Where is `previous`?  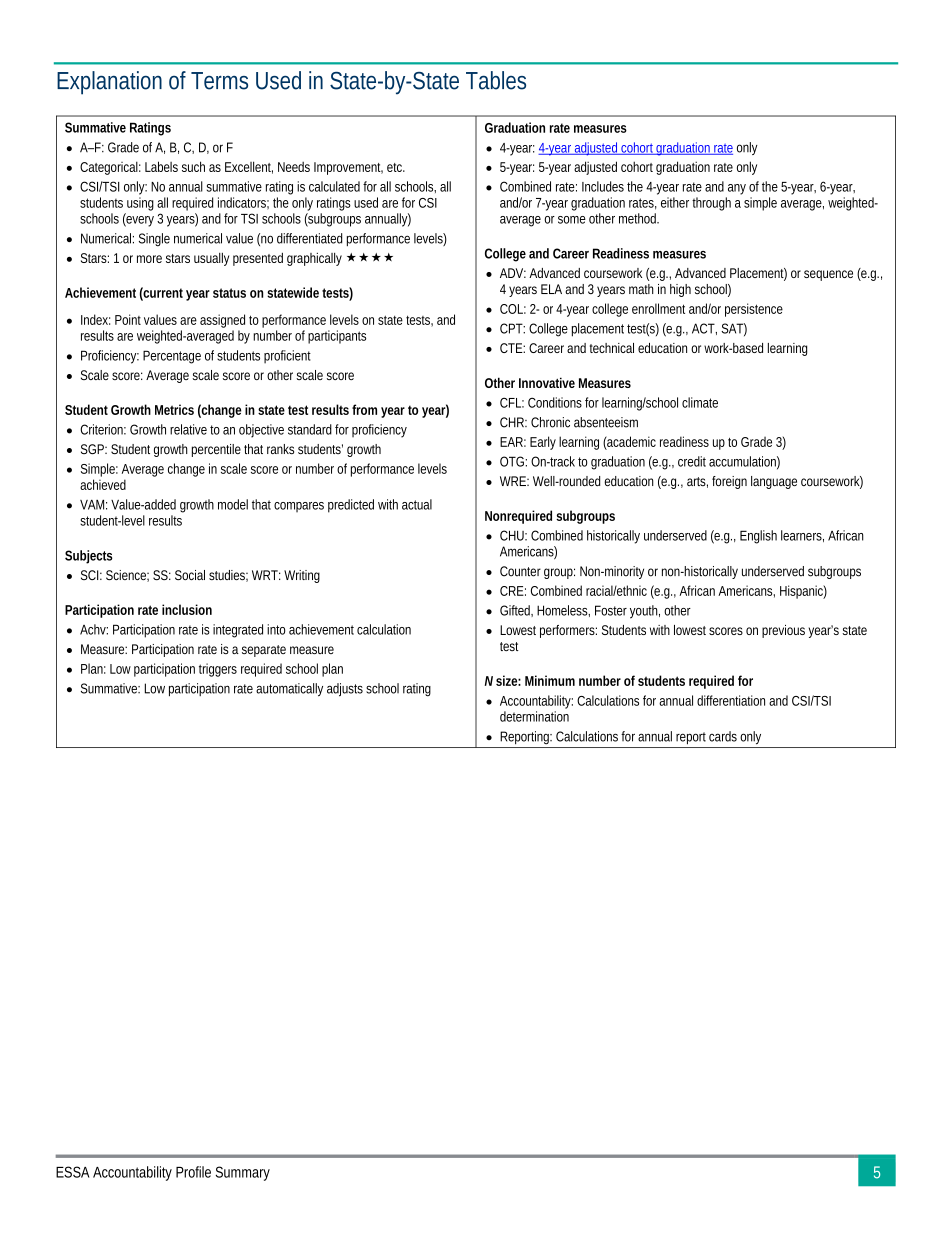
previous is located at coordinates (783, 631).
